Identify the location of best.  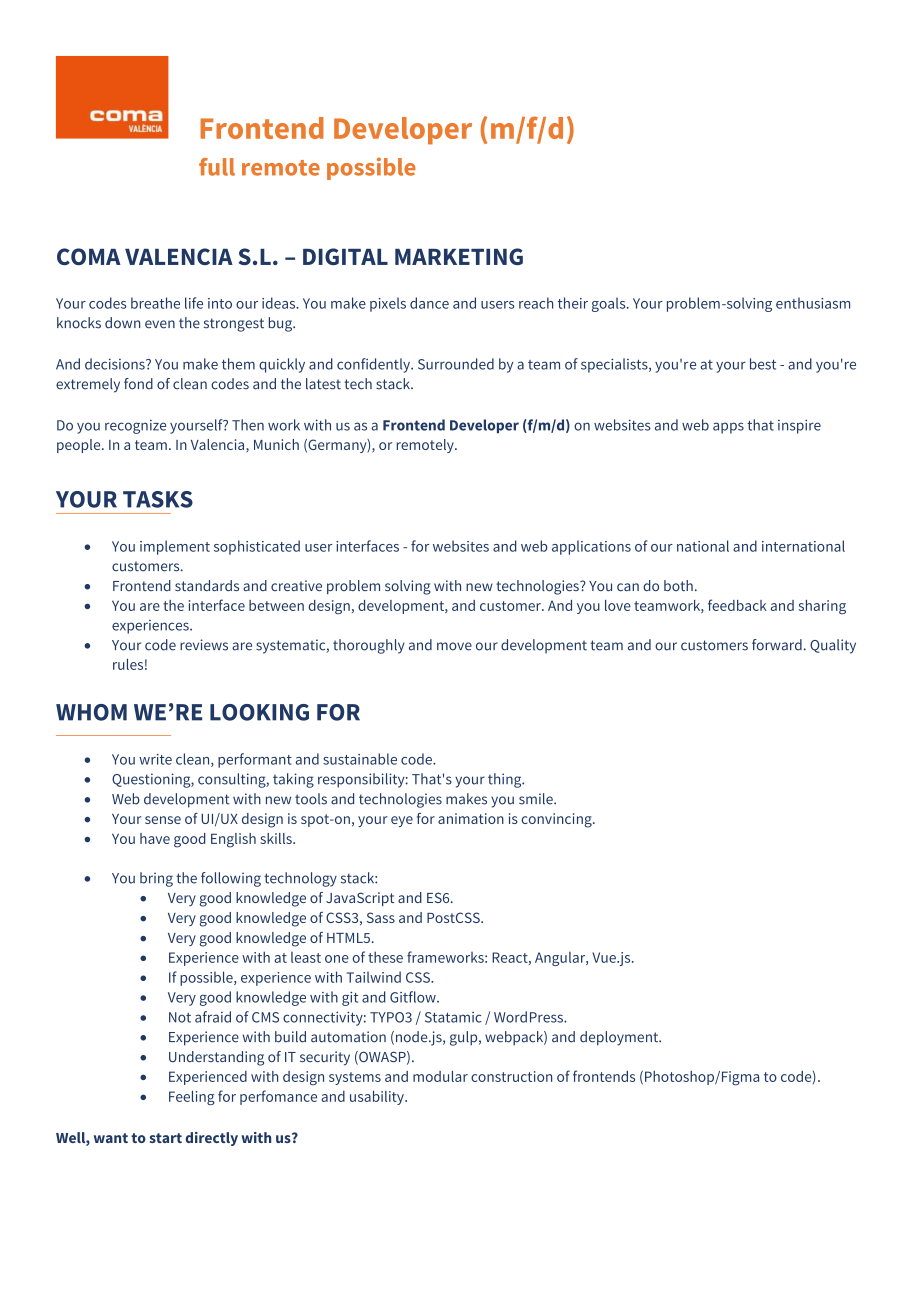
(763, 364).
